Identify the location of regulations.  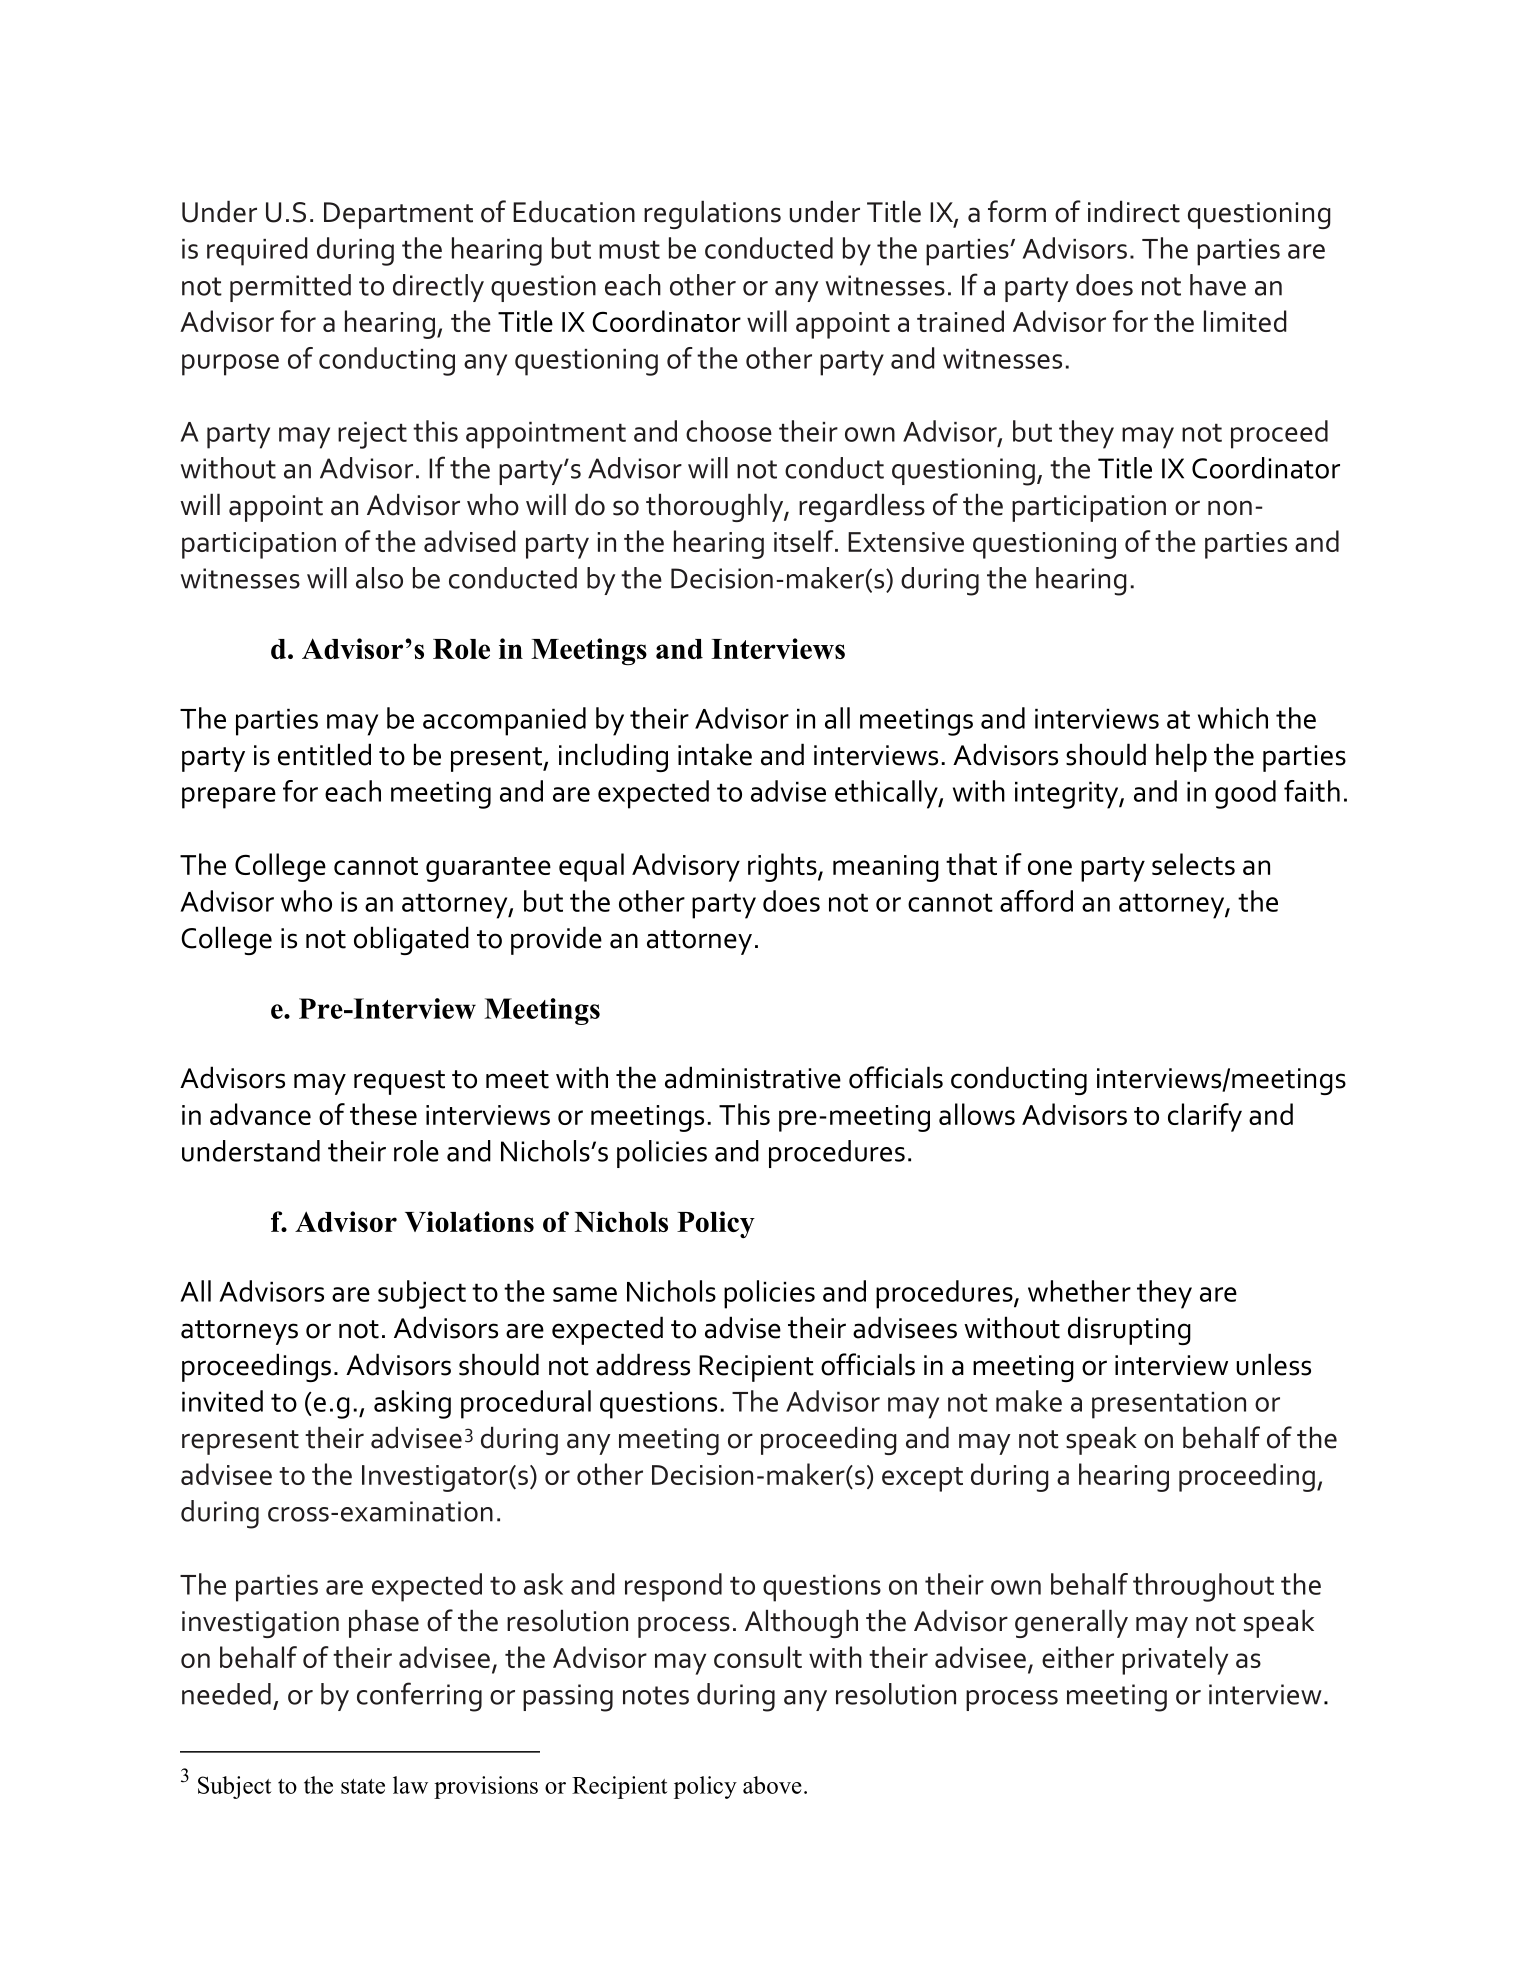
(712, 214).
